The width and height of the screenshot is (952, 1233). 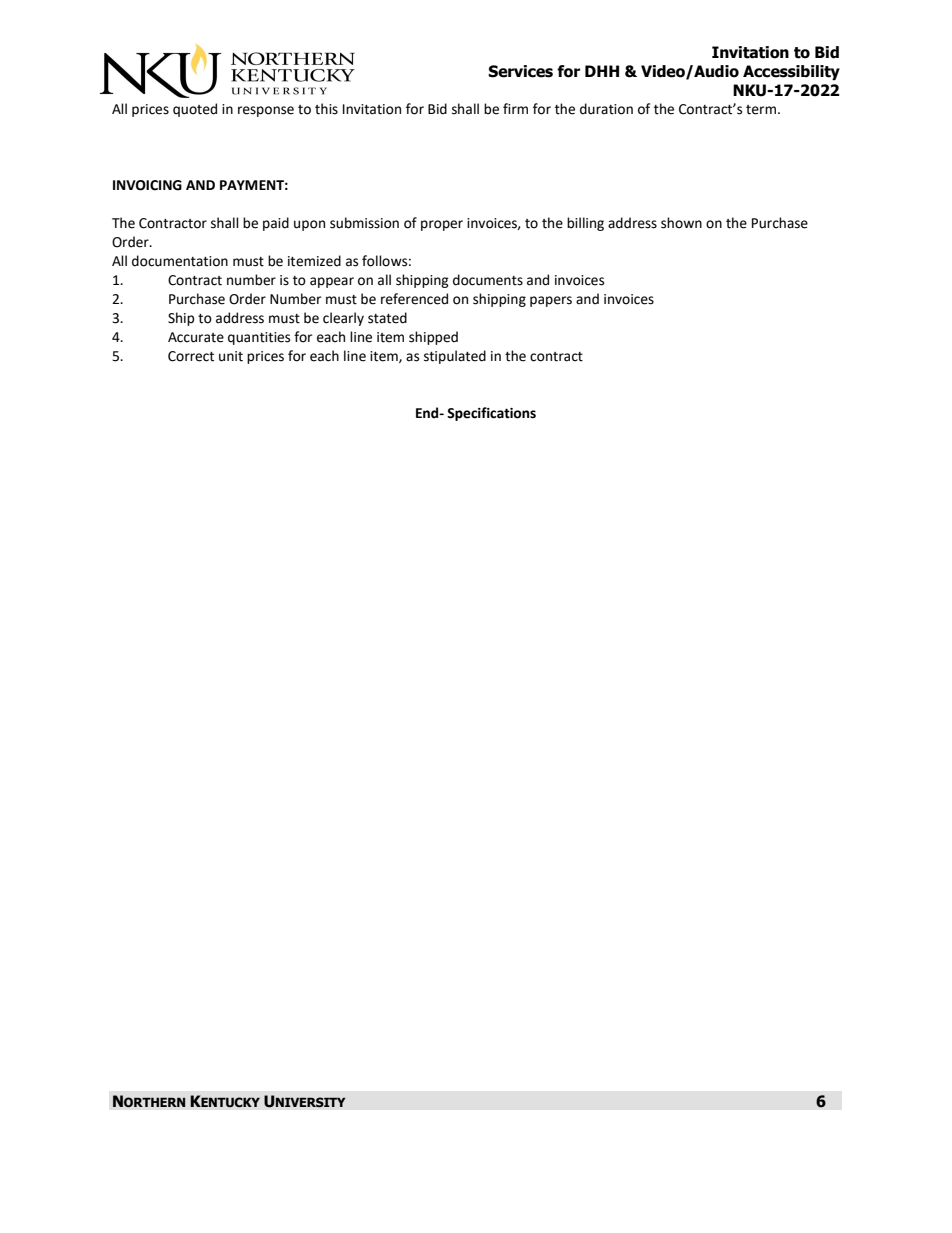 What do you see at coordinates (147, 185) in the screenshot?
I see `INVOICING` at bounding box center [147, 185].
